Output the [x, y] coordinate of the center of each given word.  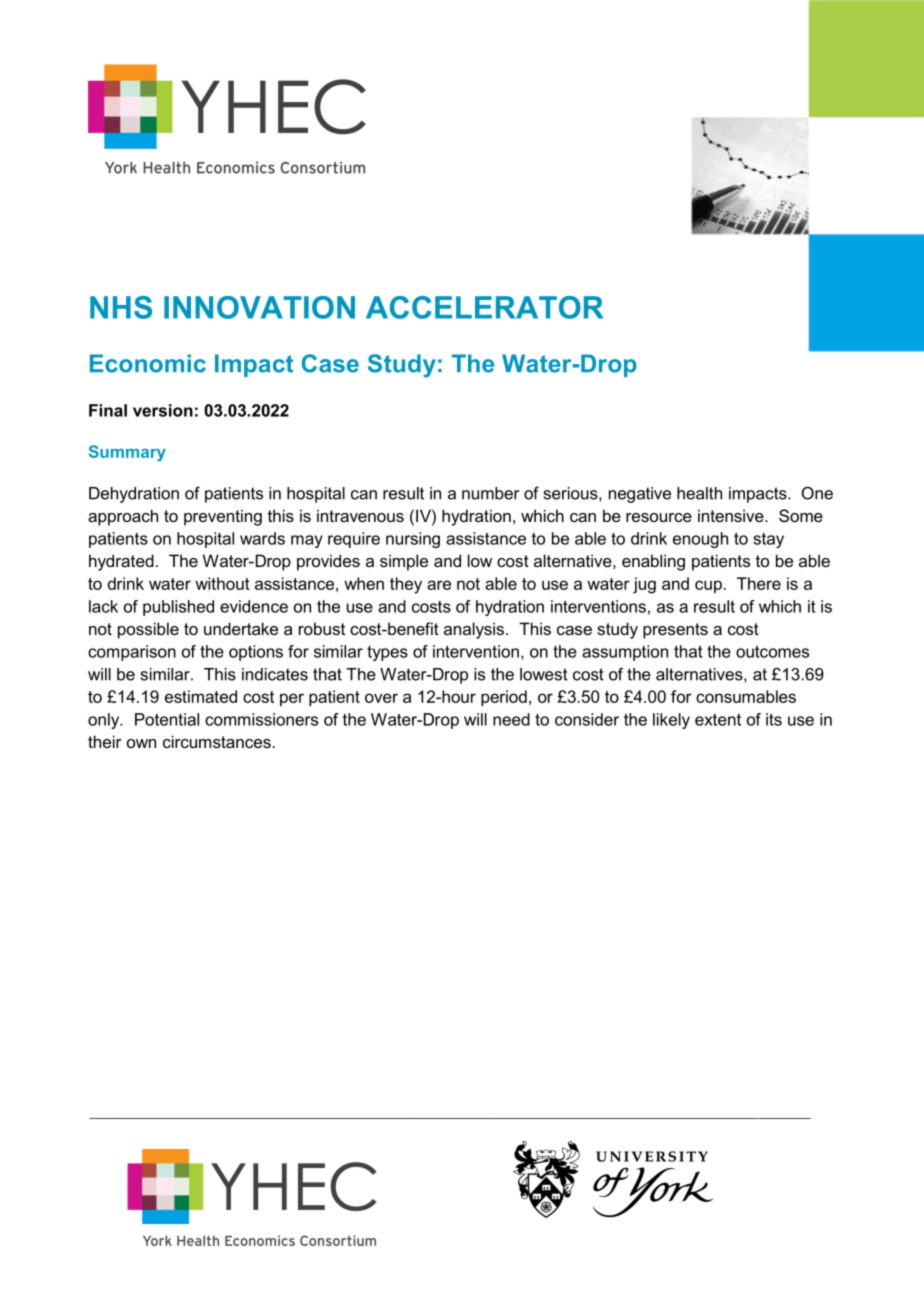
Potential [167, 719]
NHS [121, 307]
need [511, 719]
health [699, 493]
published [178, 608]
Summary [127, 453]
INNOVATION [259, 307]
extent [718, 720]
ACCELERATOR [484, 307]
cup [708, 586]
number [490, 493]
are [439, 585]
